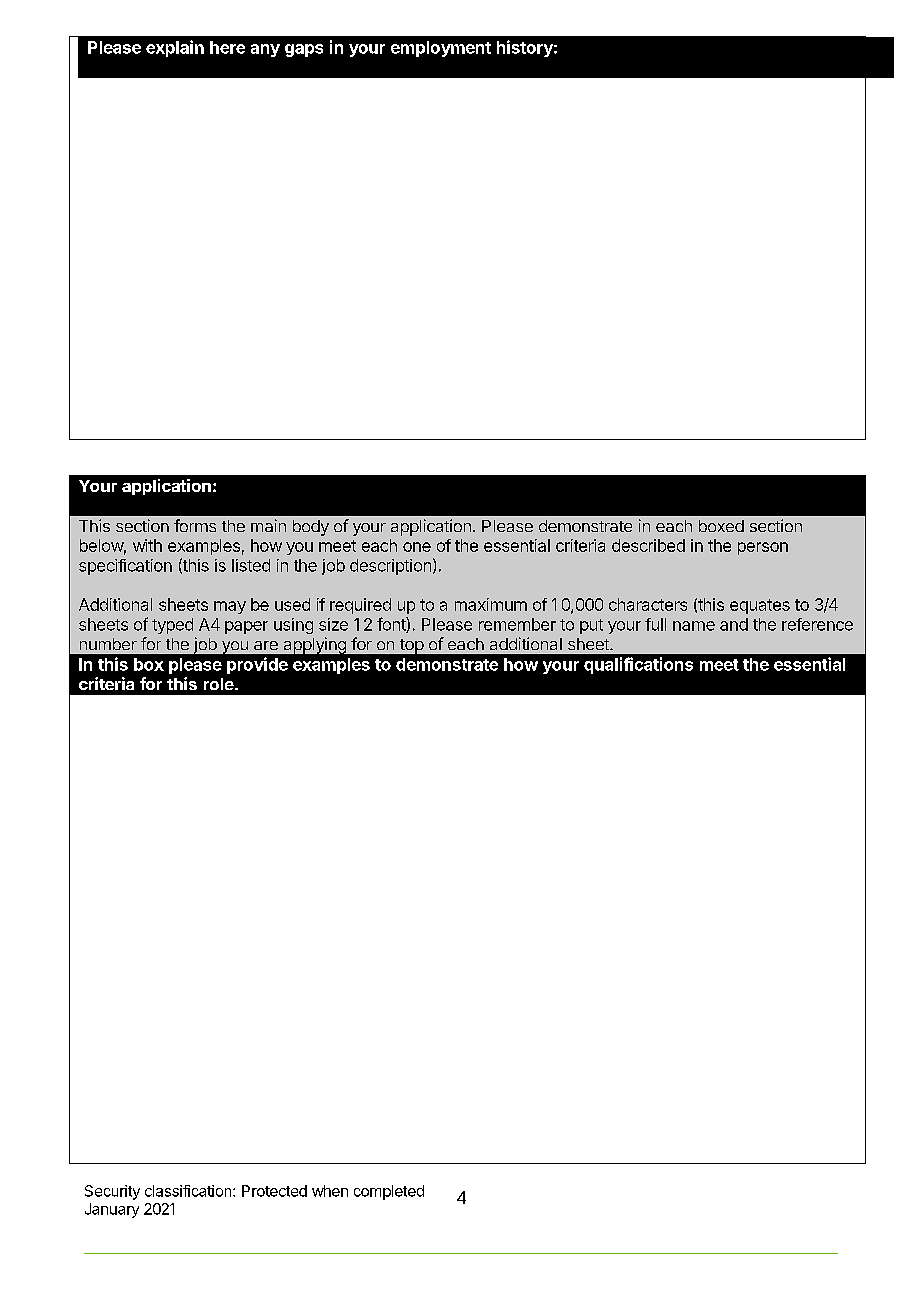  Describe the element at coordinates (175, 48) in the document. I see `explain` at that location.
